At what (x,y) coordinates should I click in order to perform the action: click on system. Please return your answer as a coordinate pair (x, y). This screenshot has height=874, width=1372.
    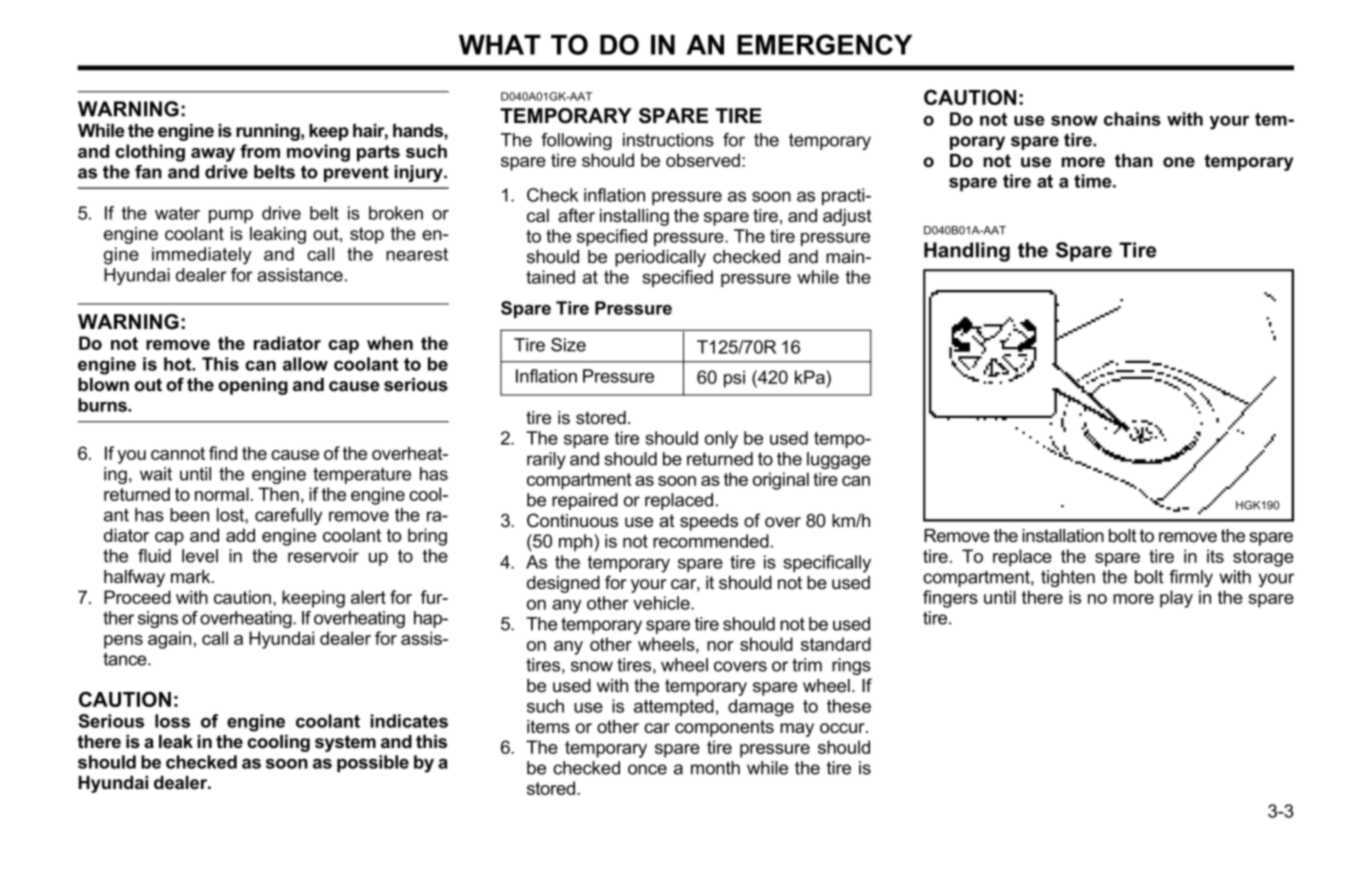
    Looking at the image, I should click on (345, 743).
